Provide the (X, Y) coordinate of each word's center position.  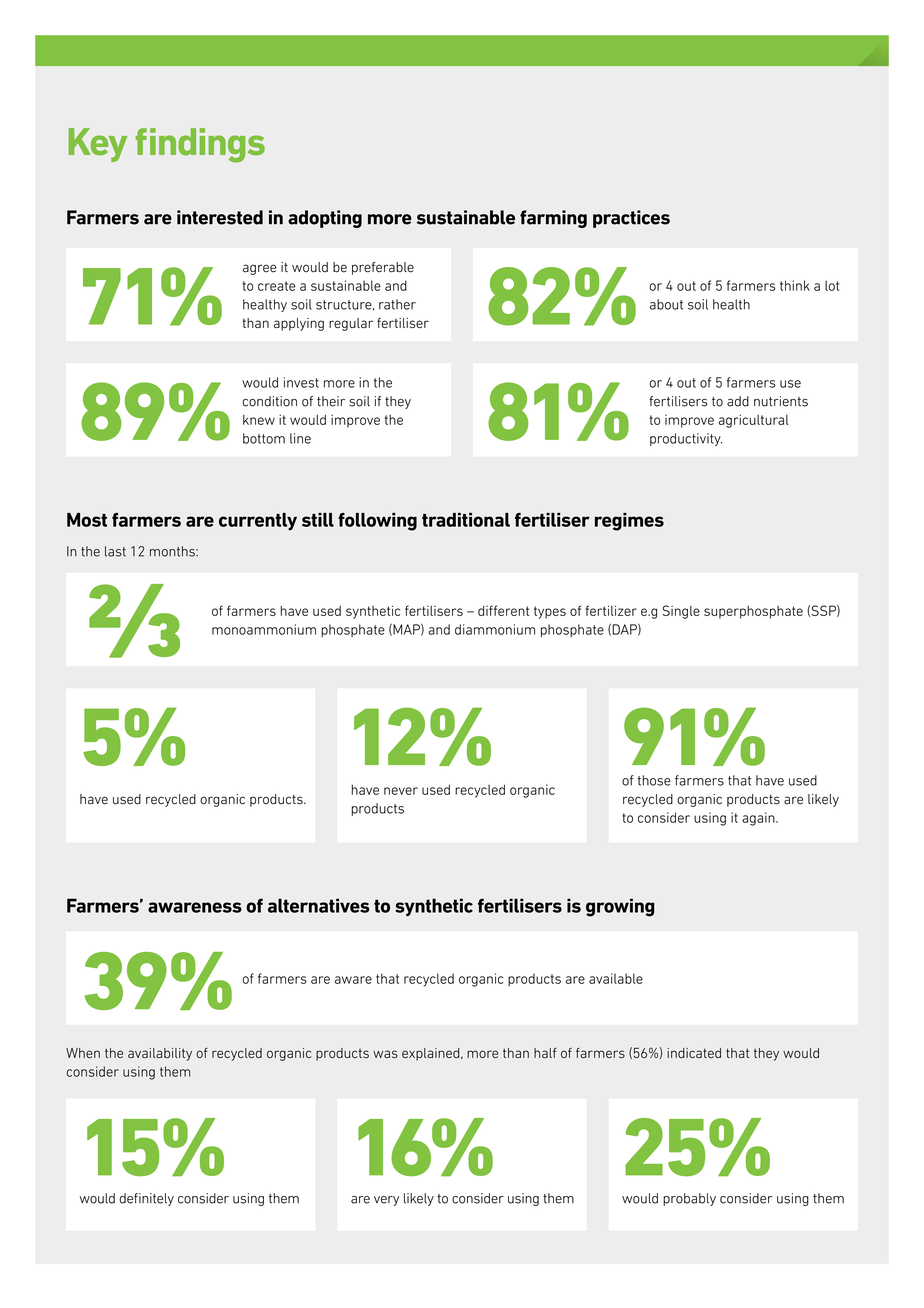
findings (200, 145)
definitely (146, 1199)
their (331, 401)
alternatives (319, 905)
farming (553, 219)
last (115, 551)
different (503, 610)
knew (259, 420)
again (759, 819)
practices (631, 219)
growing (620, 907)
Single (681, 612)
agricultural (753, 421)
